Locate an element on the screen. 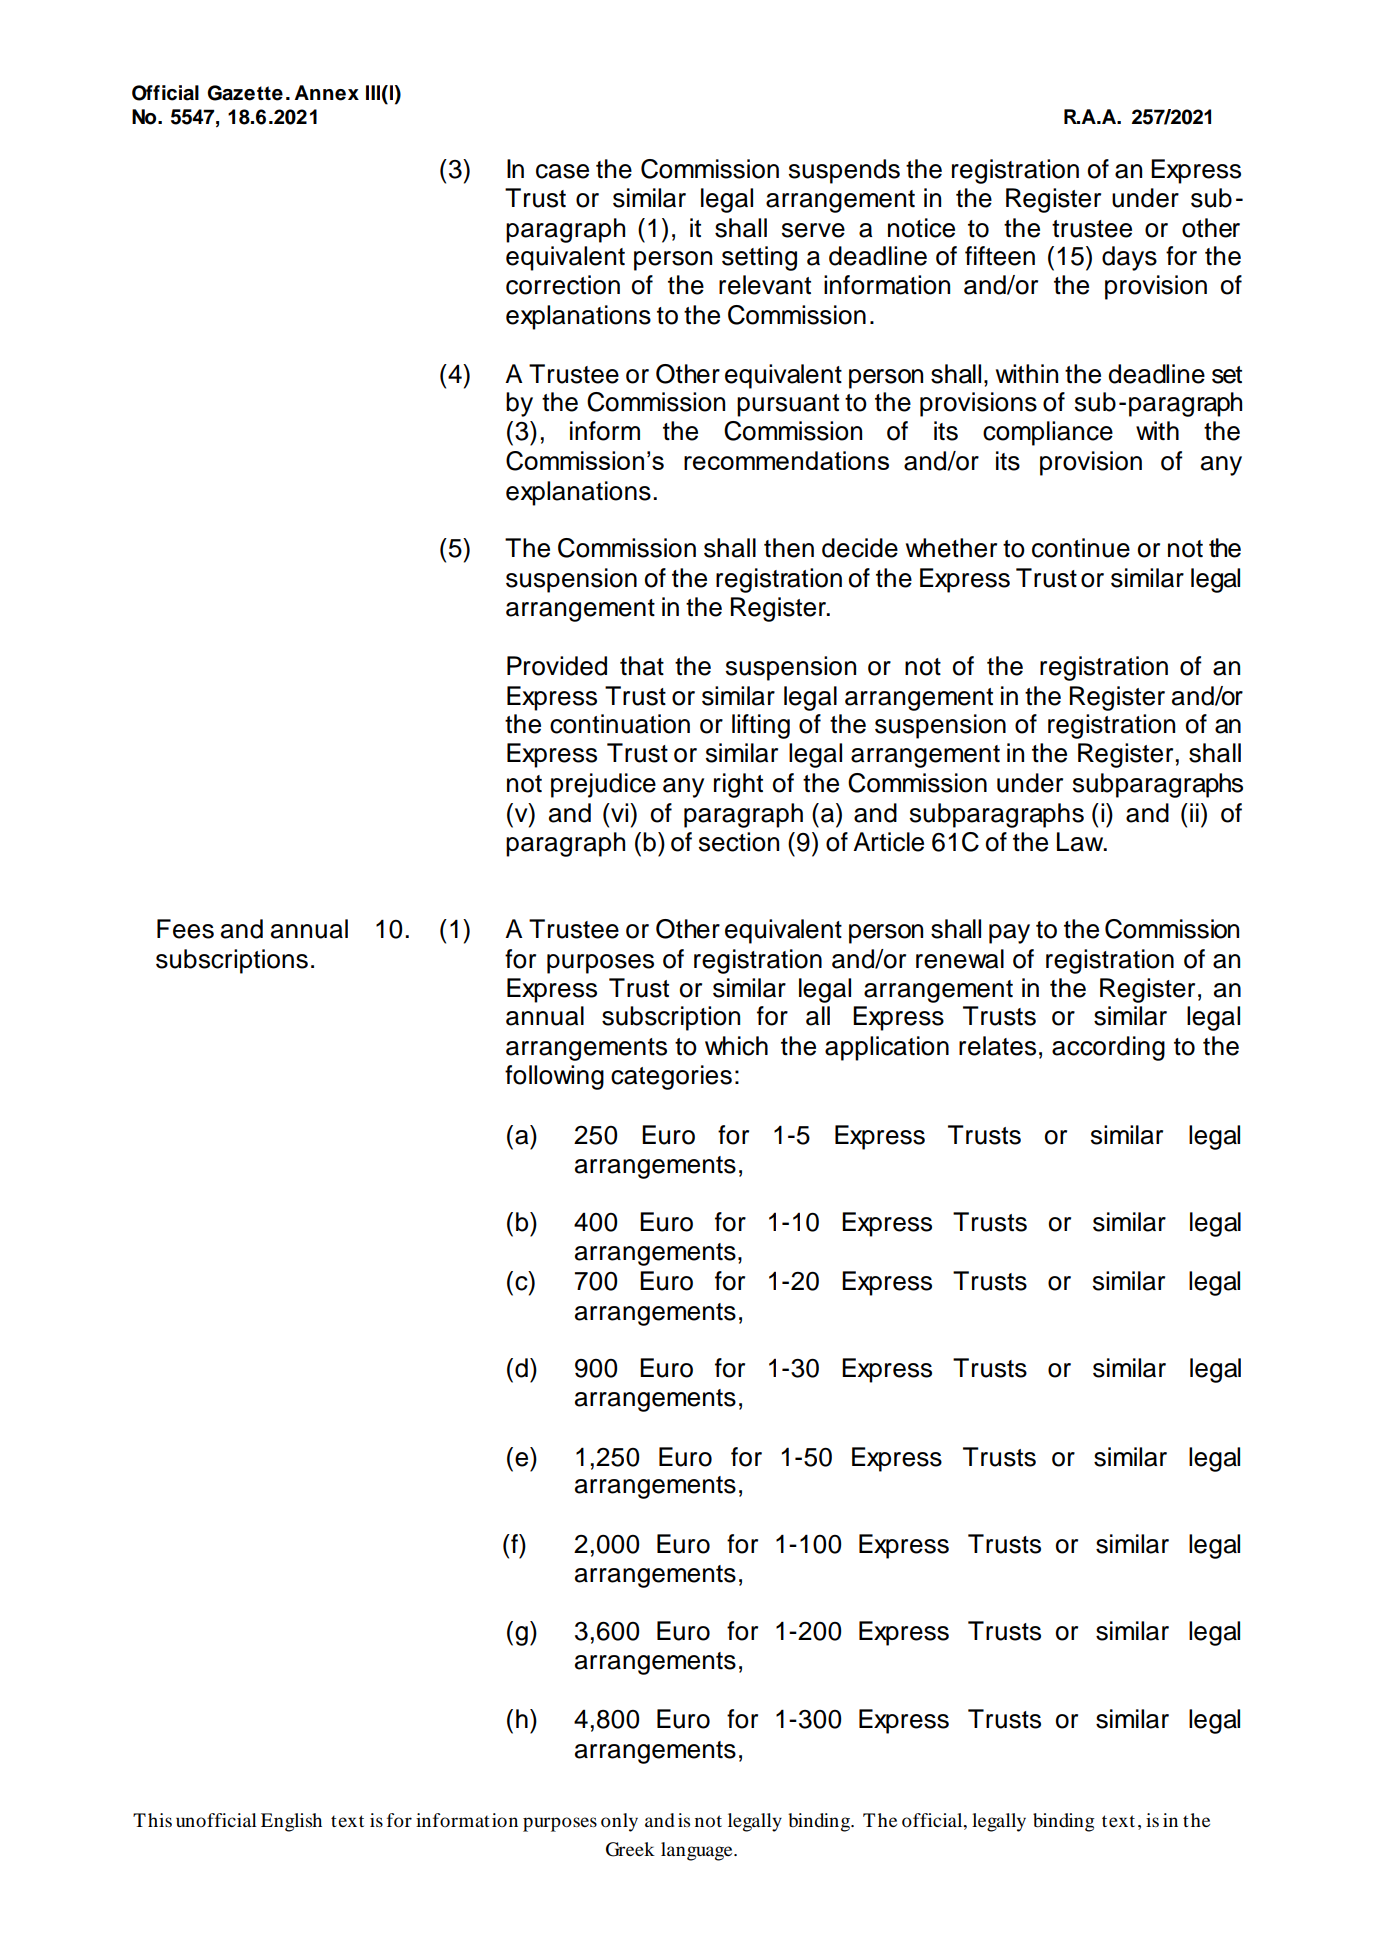 Image resolution: width=1376 pixels, height=1945 pixels. Fees is located at coordinates (185, 929).
